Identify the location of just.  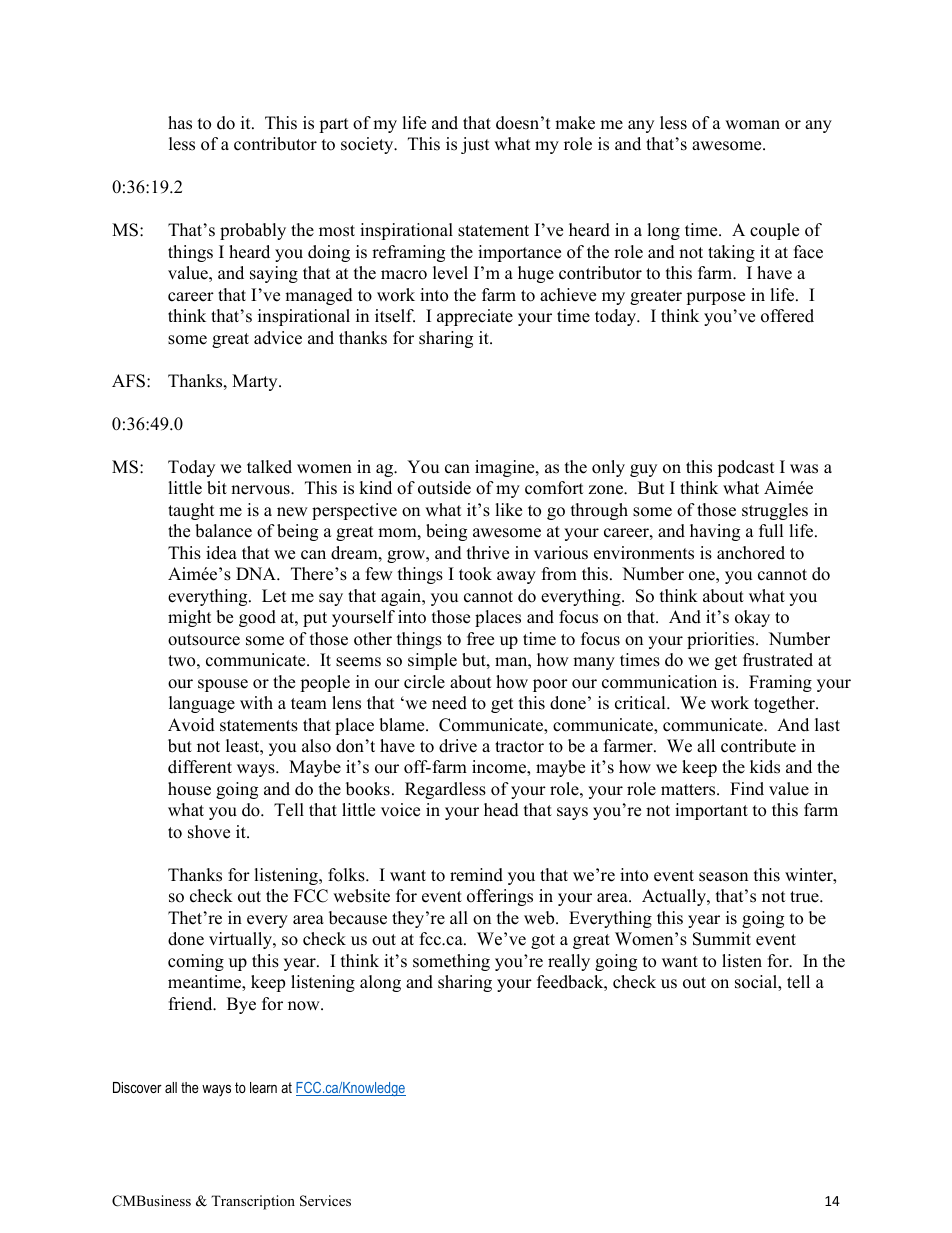
(475, 145).
